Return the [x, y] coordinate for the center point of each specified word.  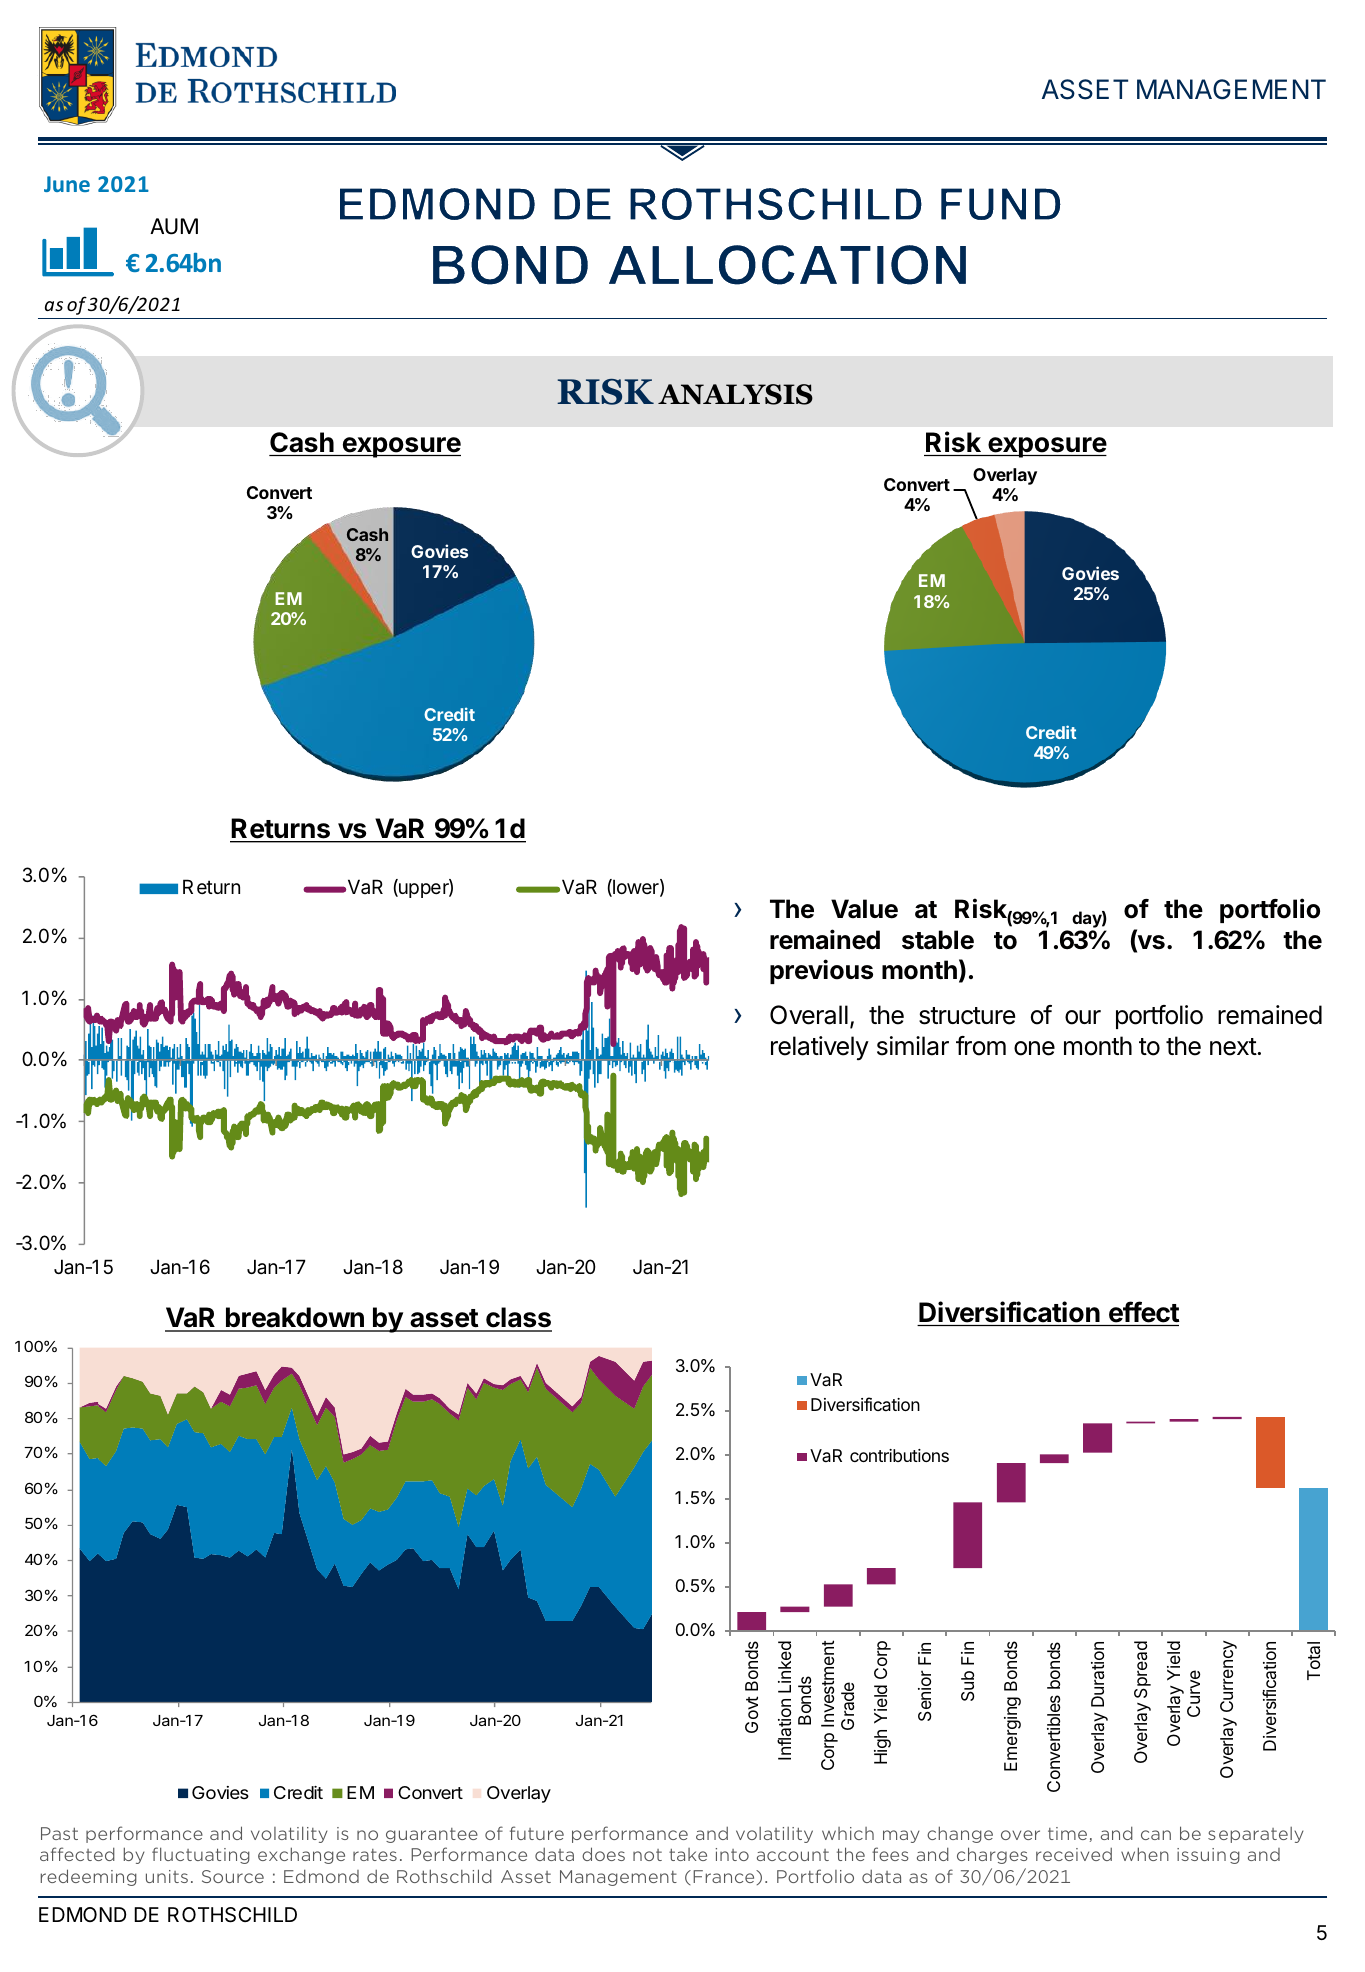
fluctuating [201, 1855]
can [1156, 1835]
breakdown [295, 1319]
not [647, 1855]
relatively [820, 1048]
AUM [174, 226]
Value [864, 909]
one [1034, 1048]
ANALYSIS [735, 394]
